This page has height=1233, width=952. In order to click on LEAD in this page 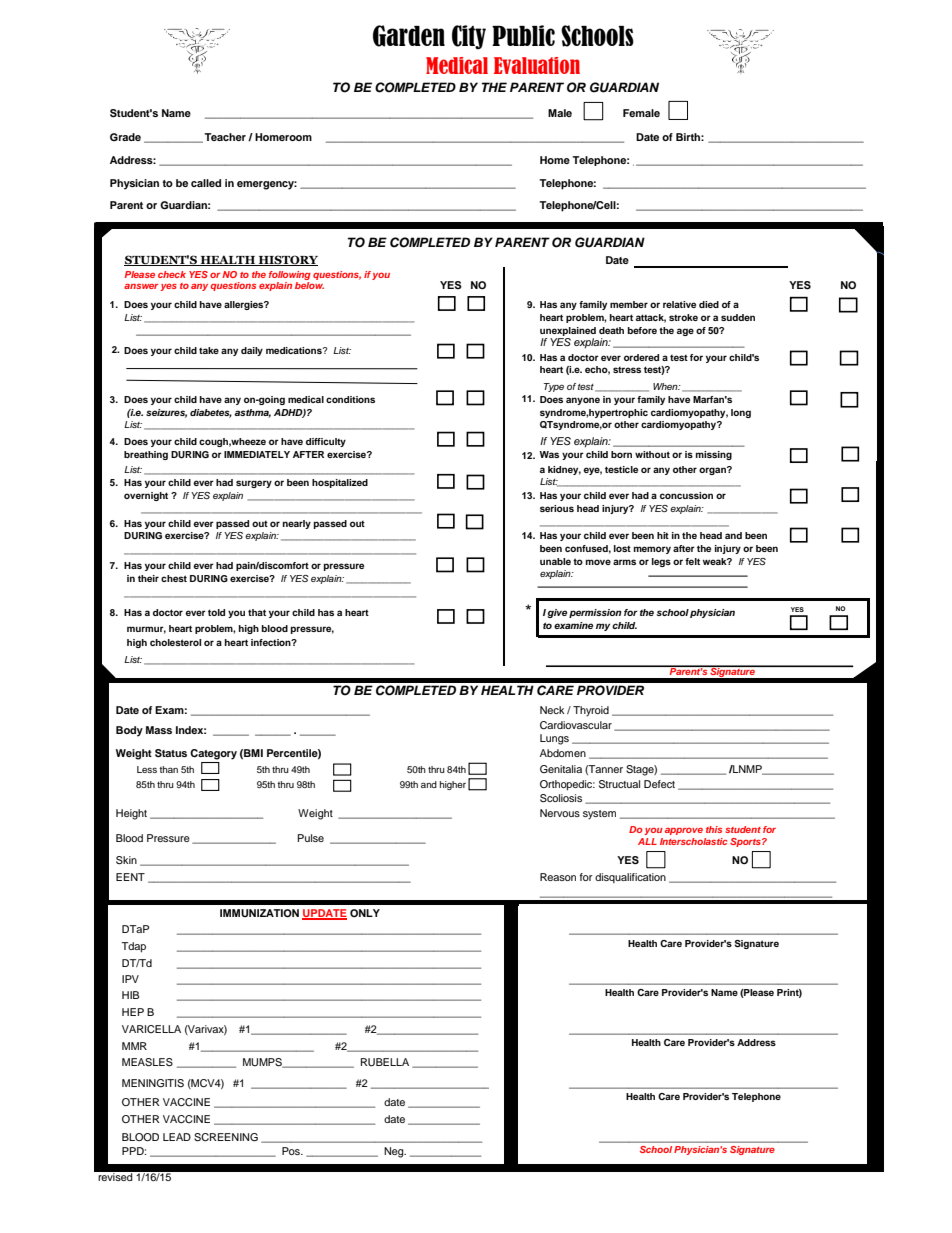, I will do `click(177, 1137)`.
